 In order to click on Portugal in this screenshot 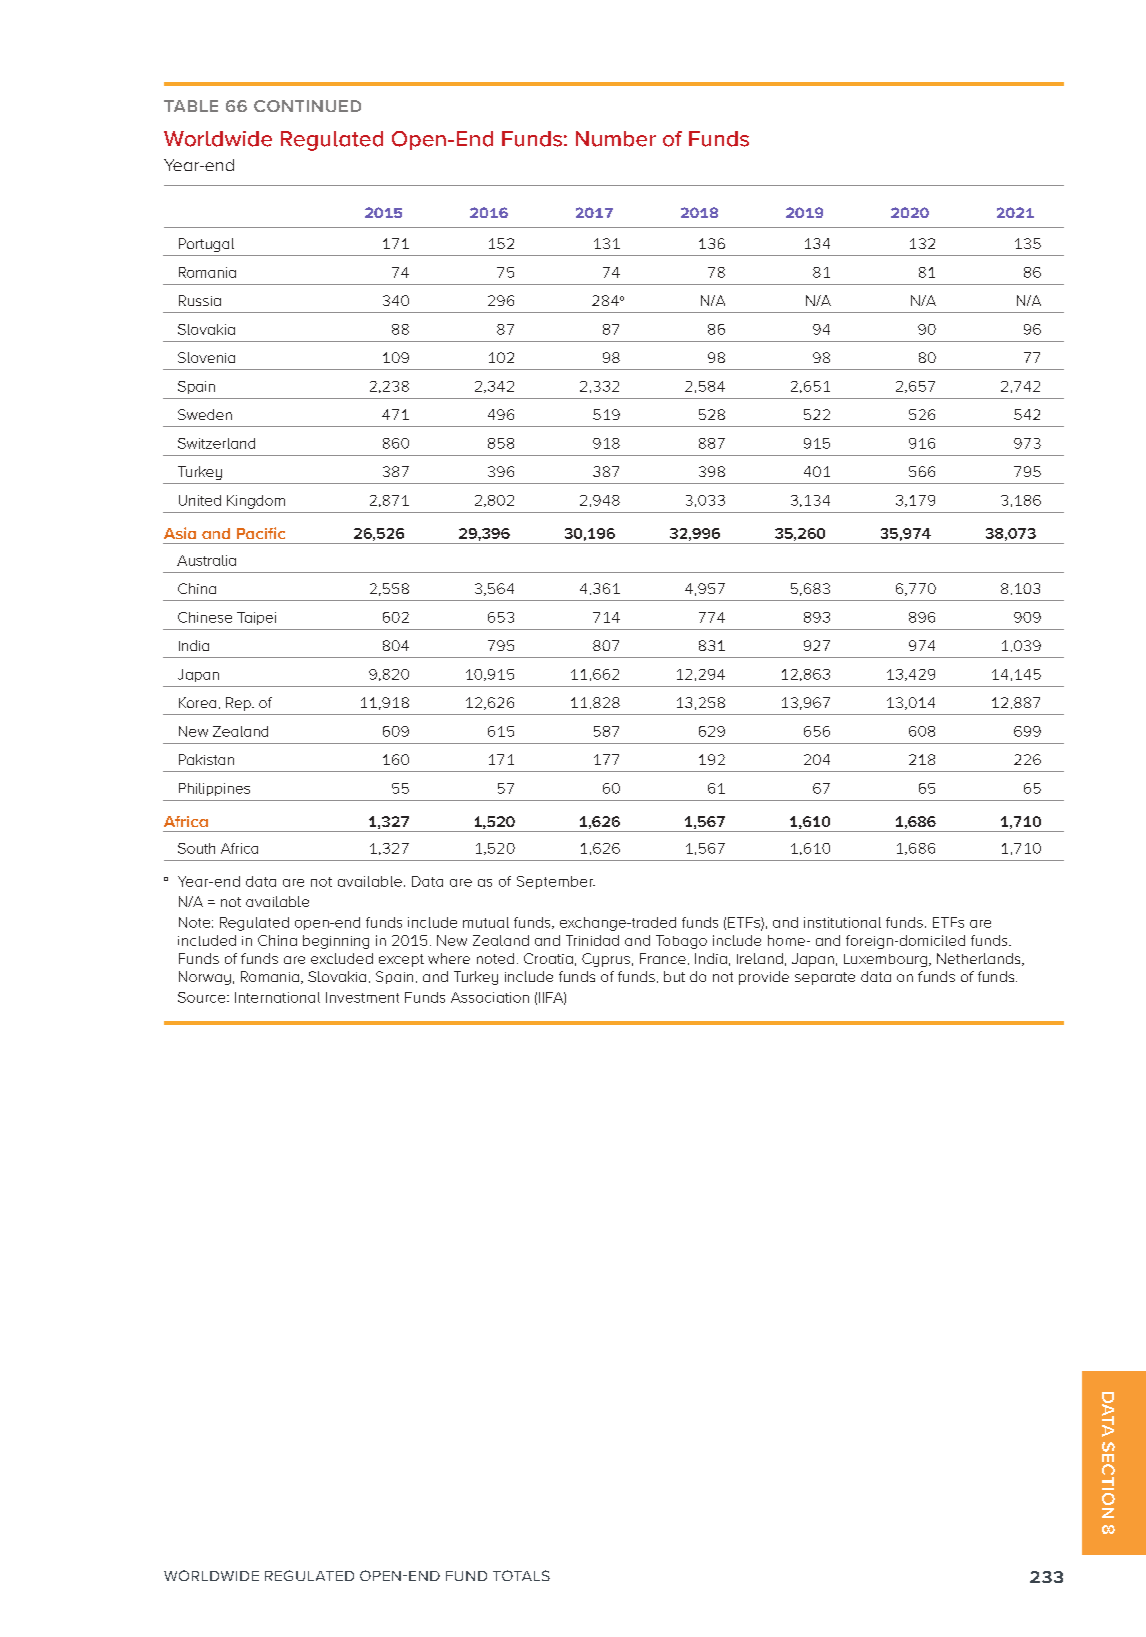, I will do `click(206, 245)`.
